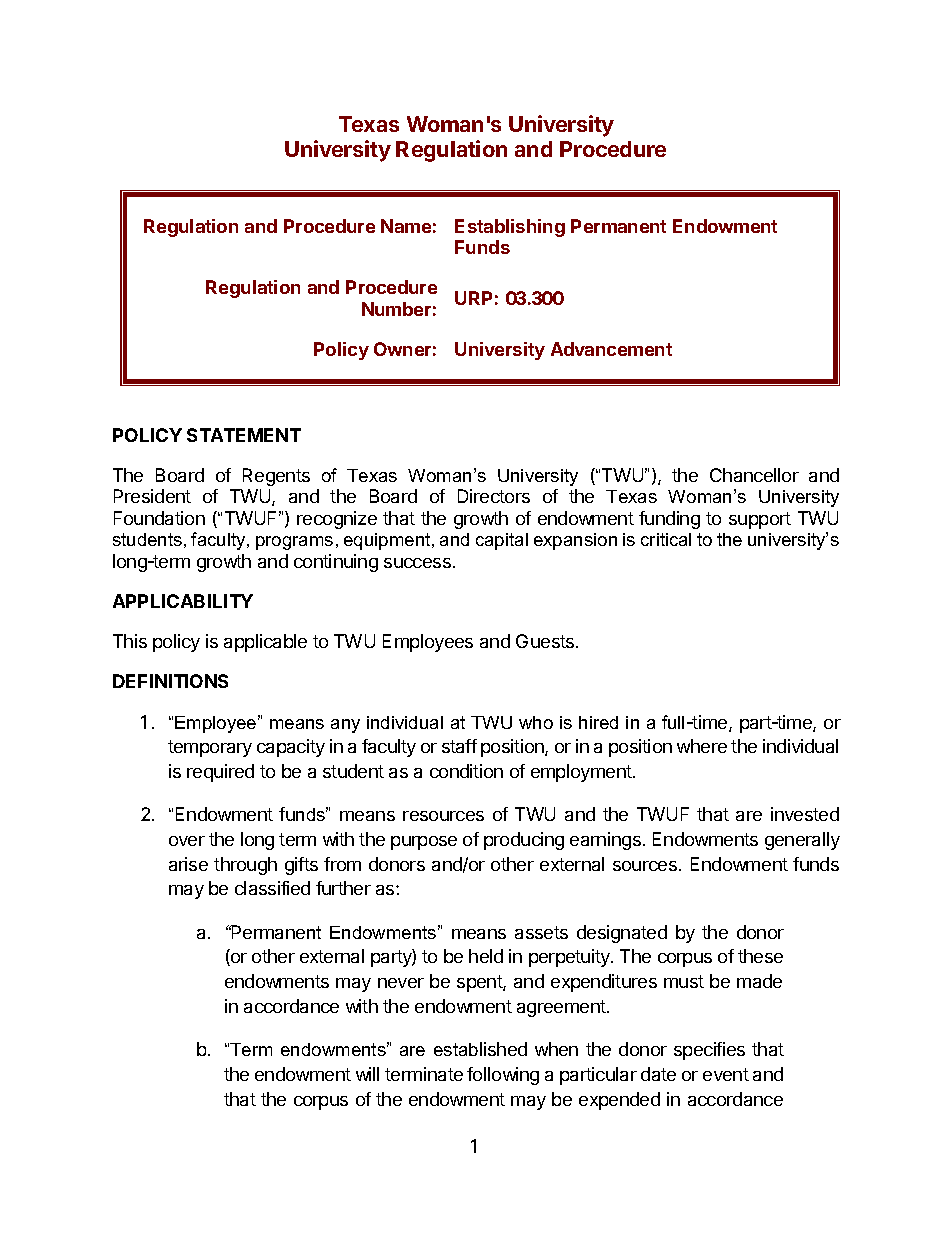  What do you see at coordinates (244, 435) in the document?
I see `STATEMENT` at bounding box center [244, 435].
